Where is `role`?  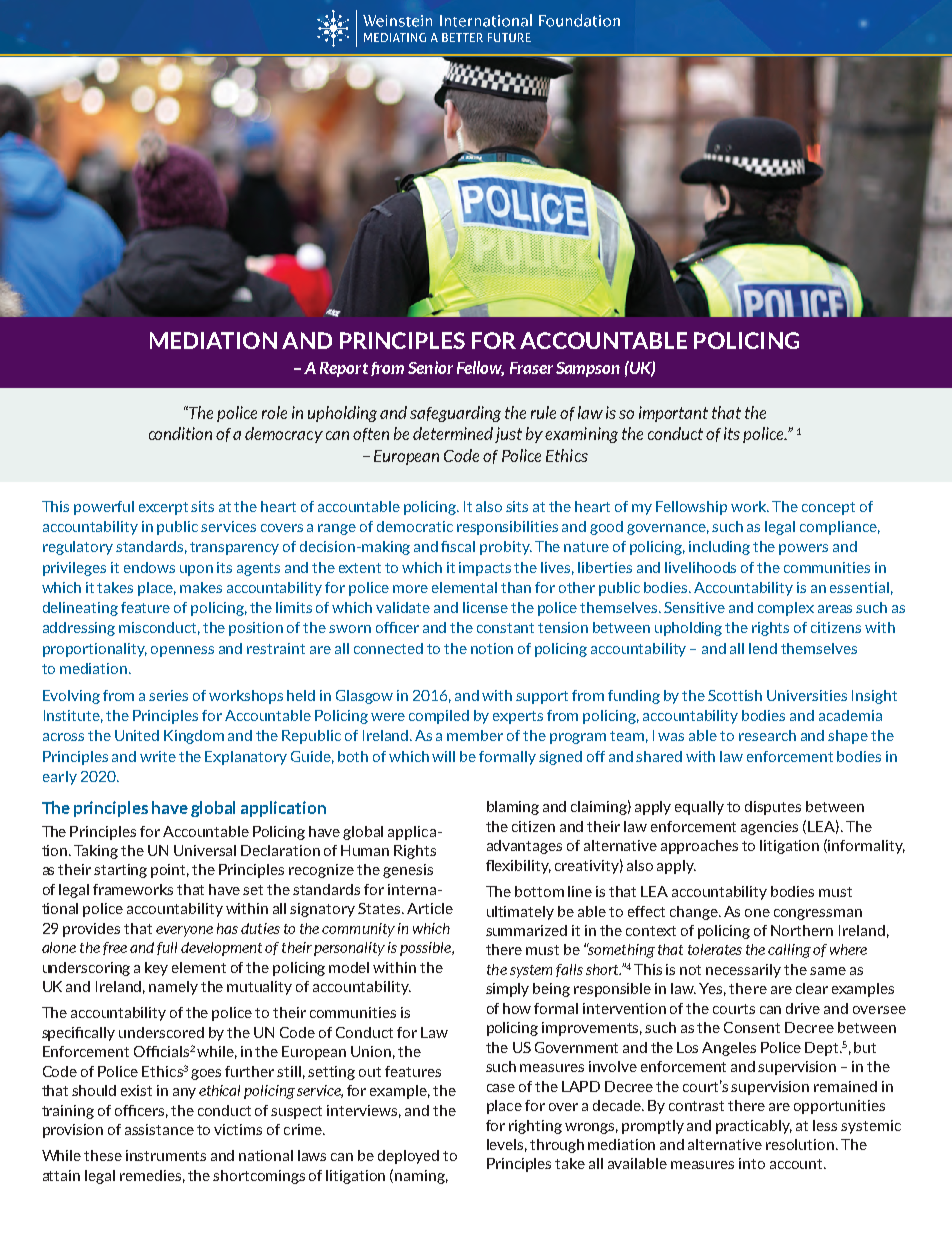 role is located at coordinates (274, 412).
